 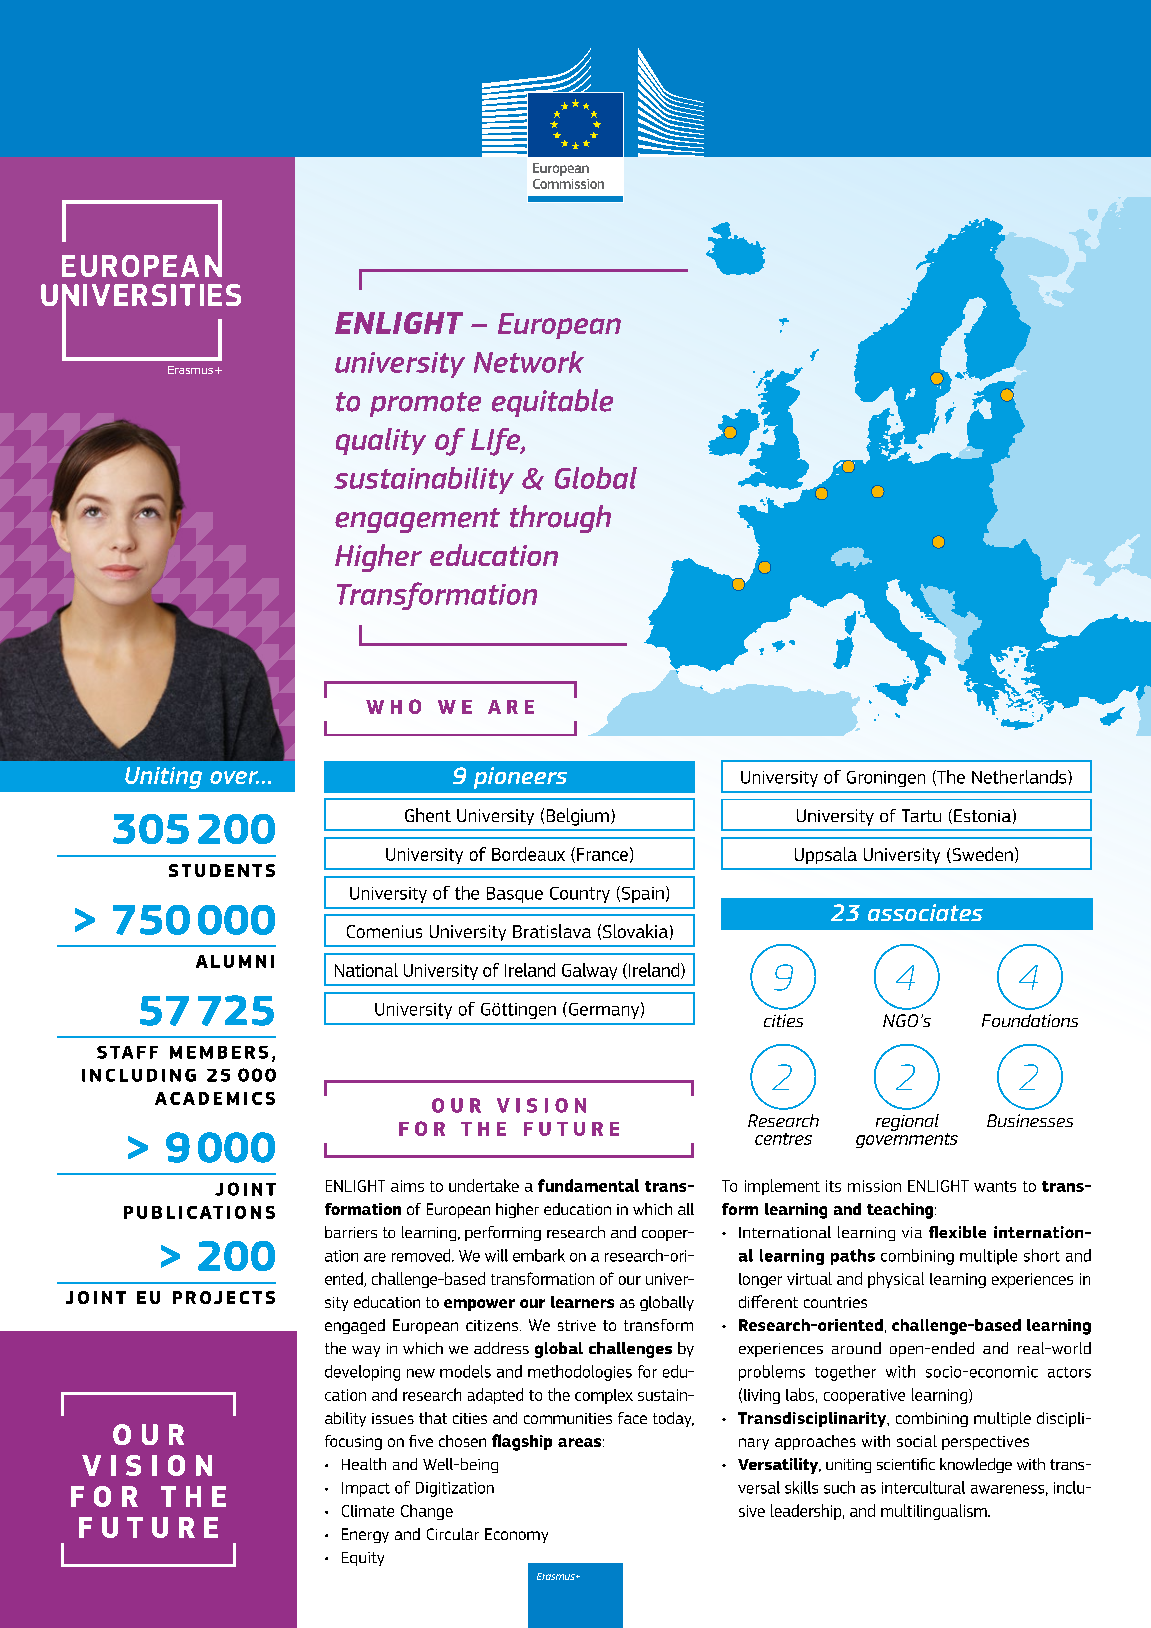 I want to click on quality, so click(x=381, y=441).
